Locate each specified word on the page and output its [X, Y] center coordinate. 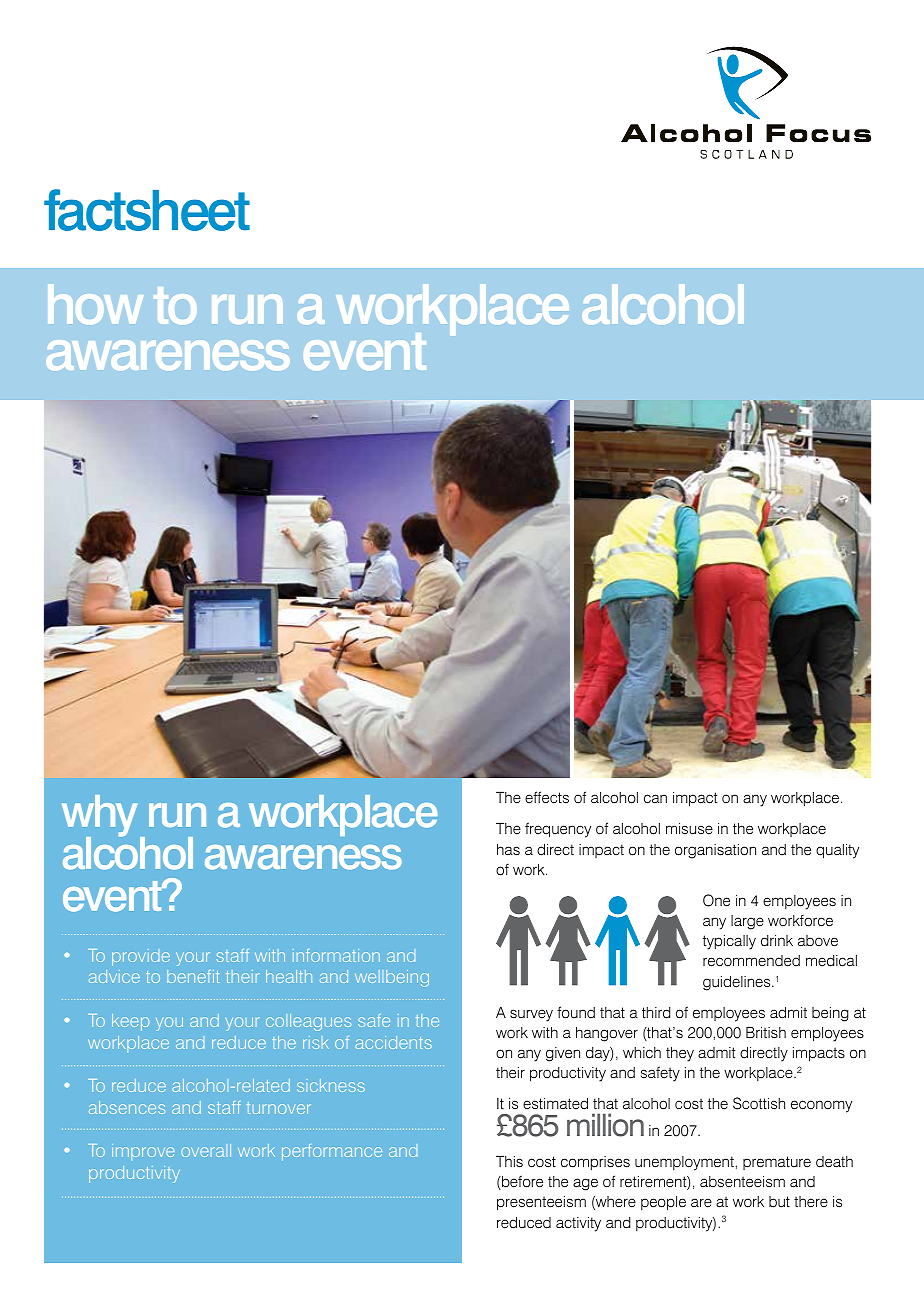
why [101, 817]
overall [206, 1150]
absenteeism [742, 1182]
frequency [558, 830]
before [521, 1182]
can [655, 798]
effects [547, 797]
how [95, 304]
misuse [689, 829]
